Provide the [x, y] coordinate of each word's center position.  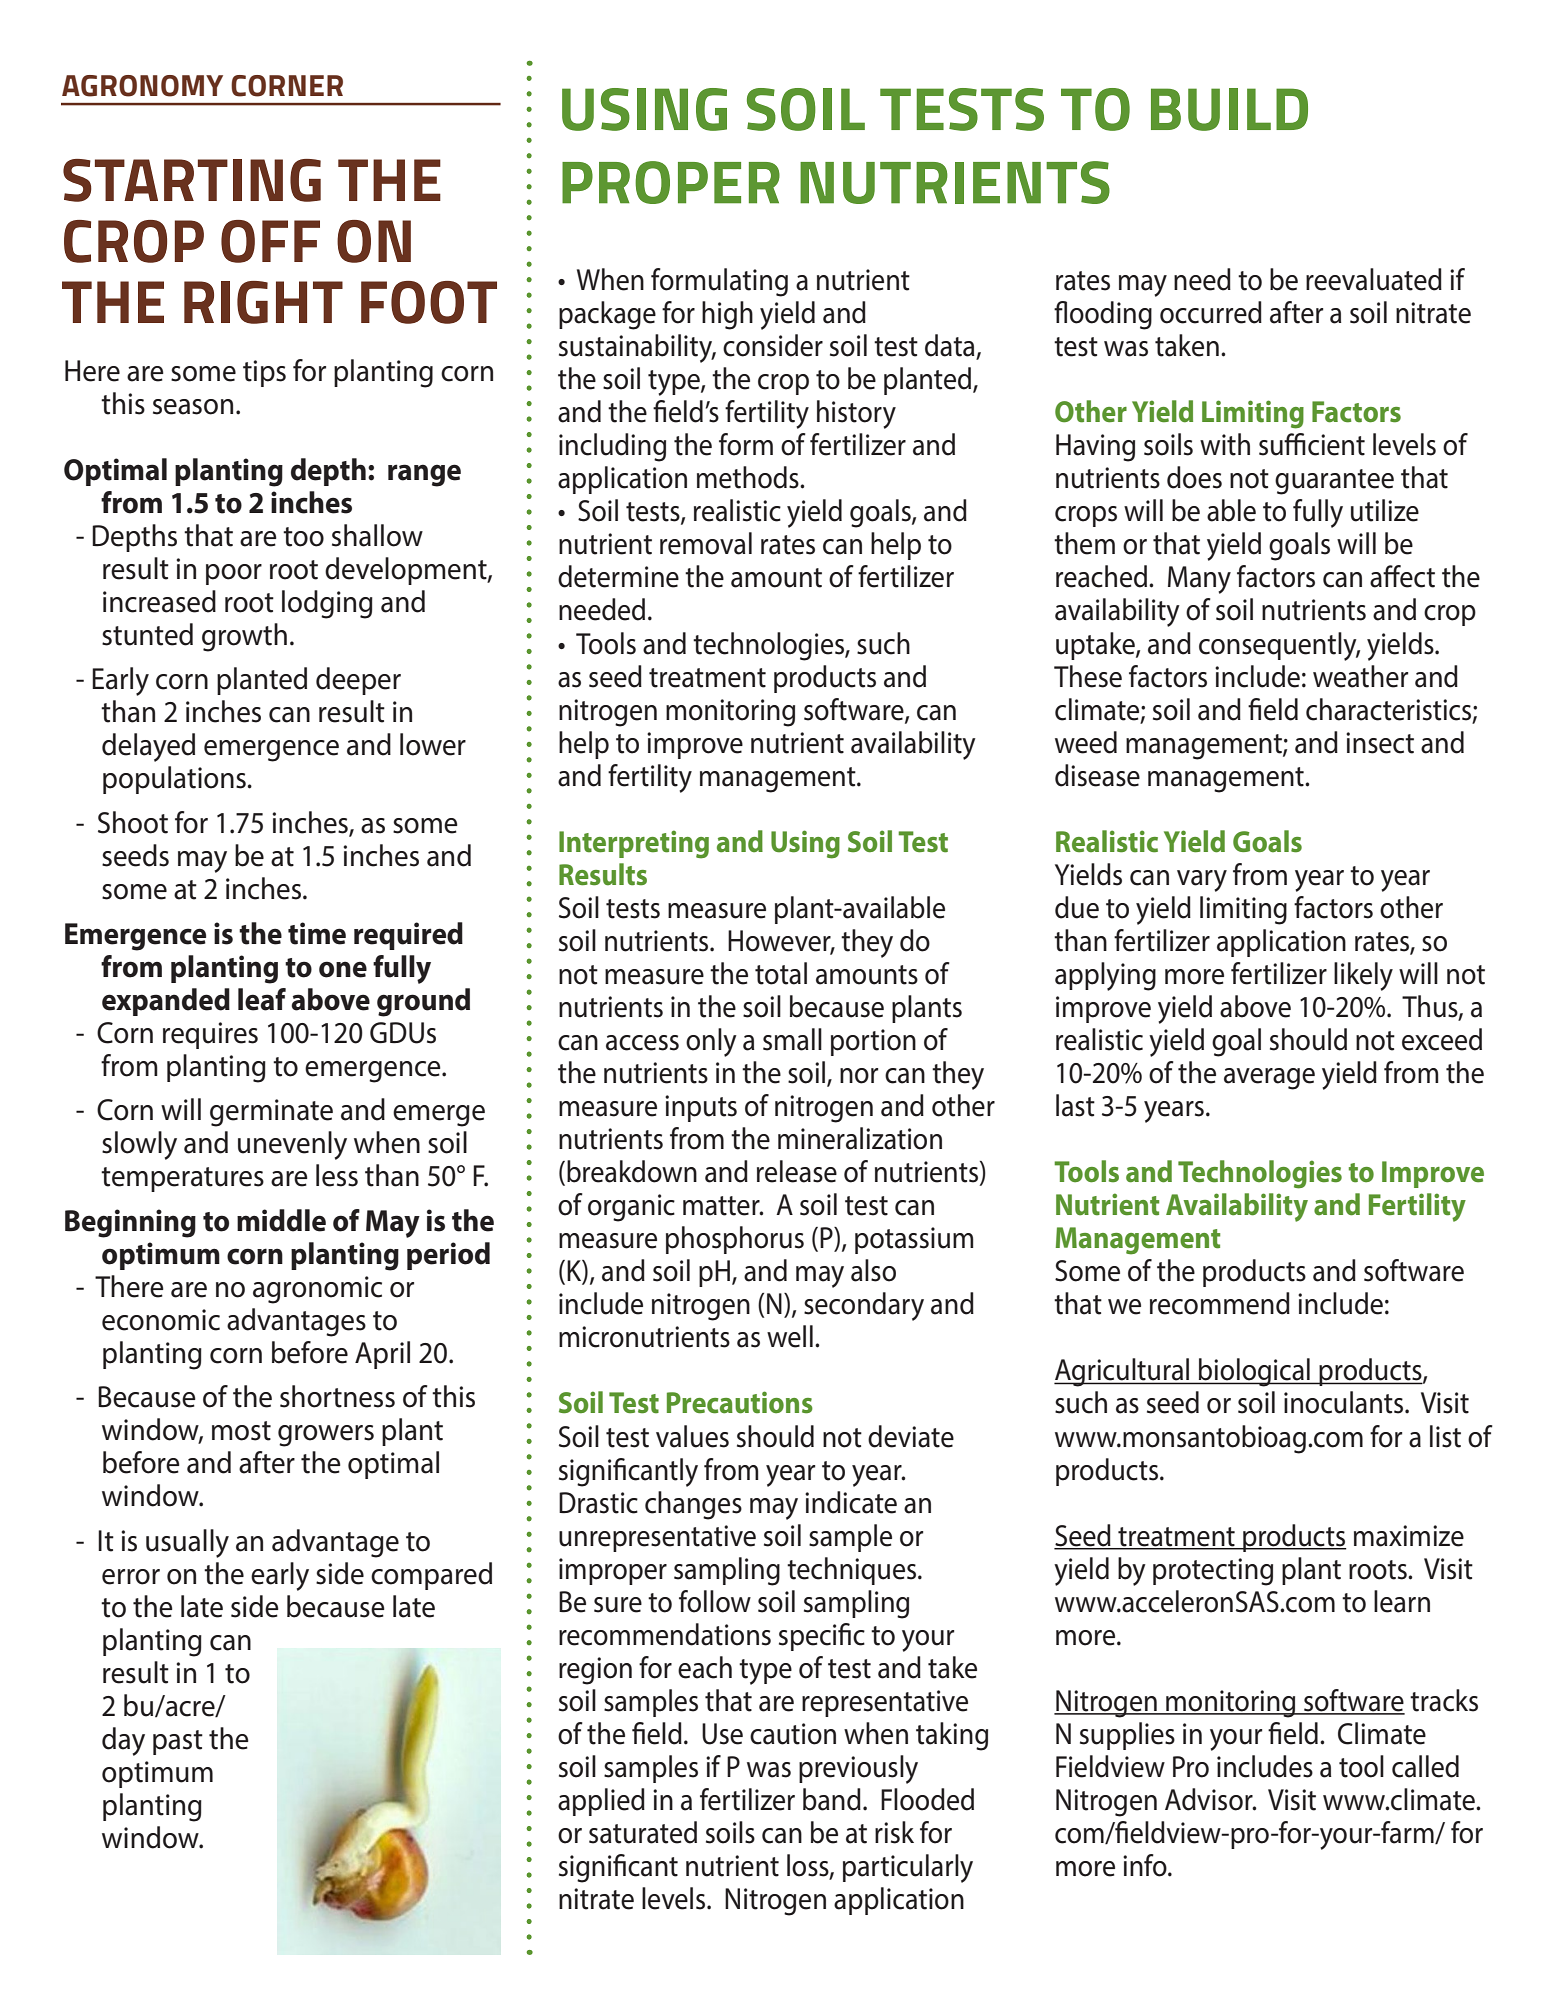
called [1425, 1766]
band [832, 1799]
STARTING [192, 180]
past [178, 1742]
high [727, 315]
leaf [262, 999]
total [781, 973]
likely [1363, 976]
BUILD [1229, 109]
